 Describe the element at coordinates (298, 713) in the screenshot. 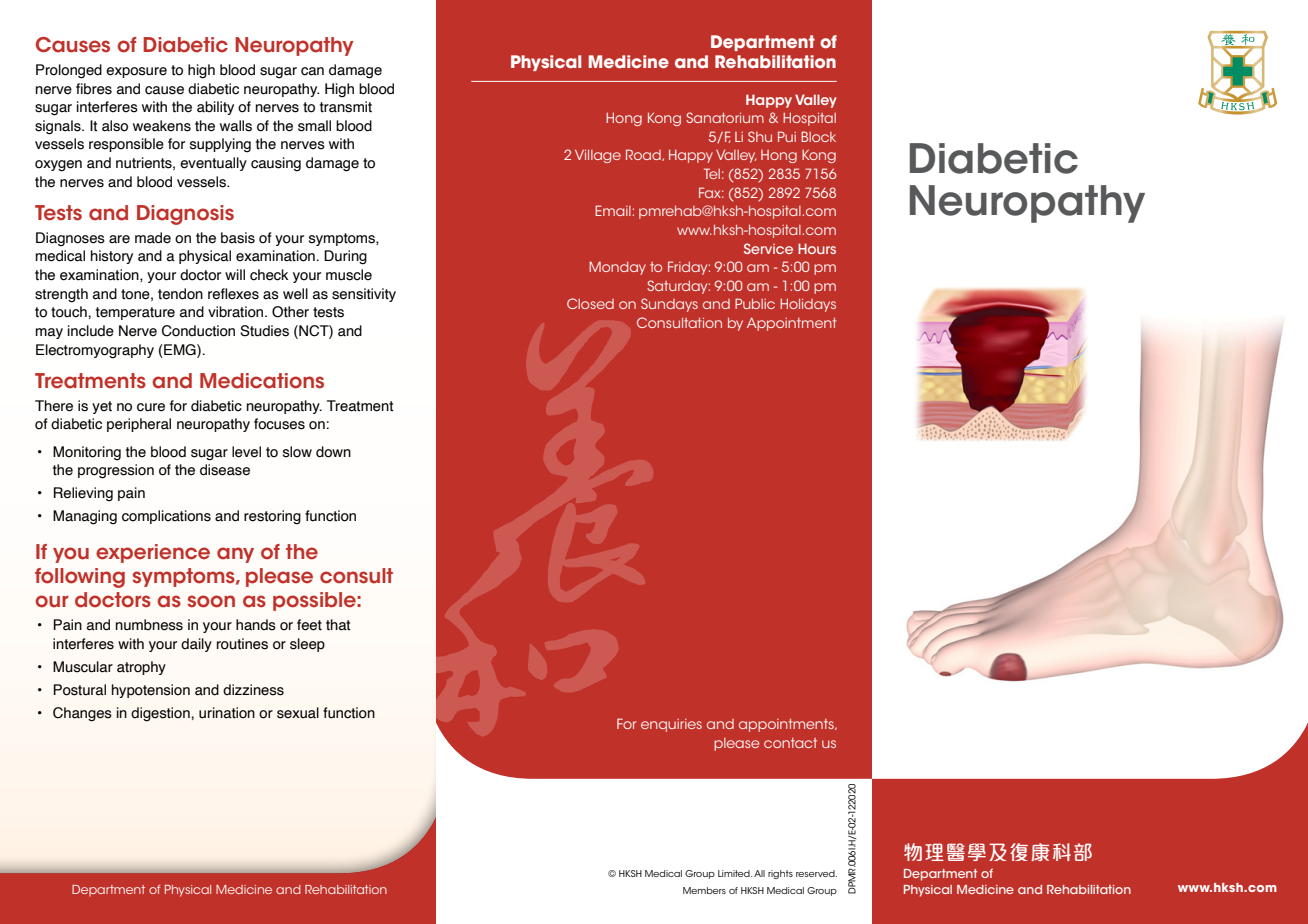

I see `sexual` at that location.
